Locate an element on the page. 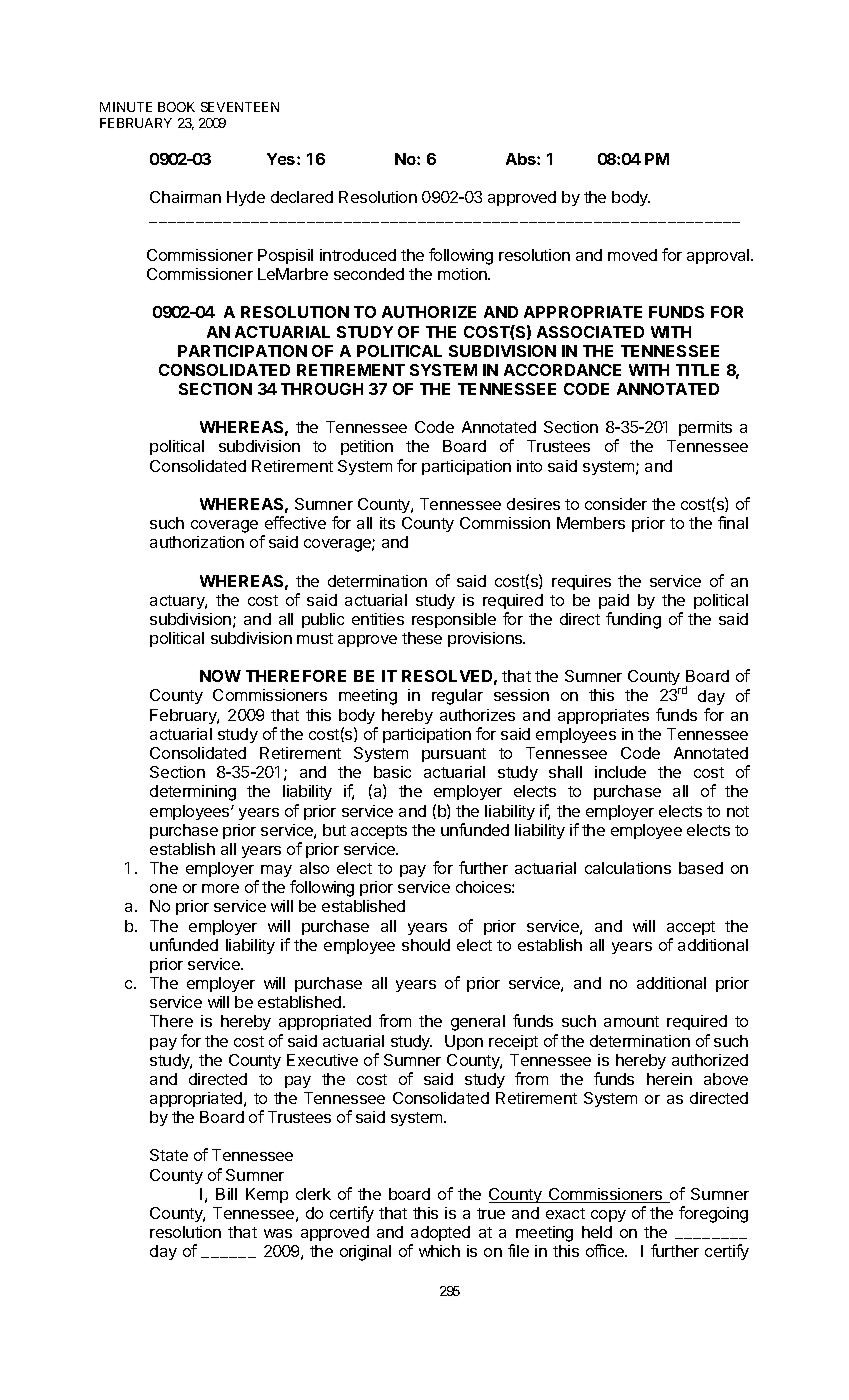 Image resolution: width=849 pixels, height=1400 pixels. NOW is located at coordinates (220, 676).
